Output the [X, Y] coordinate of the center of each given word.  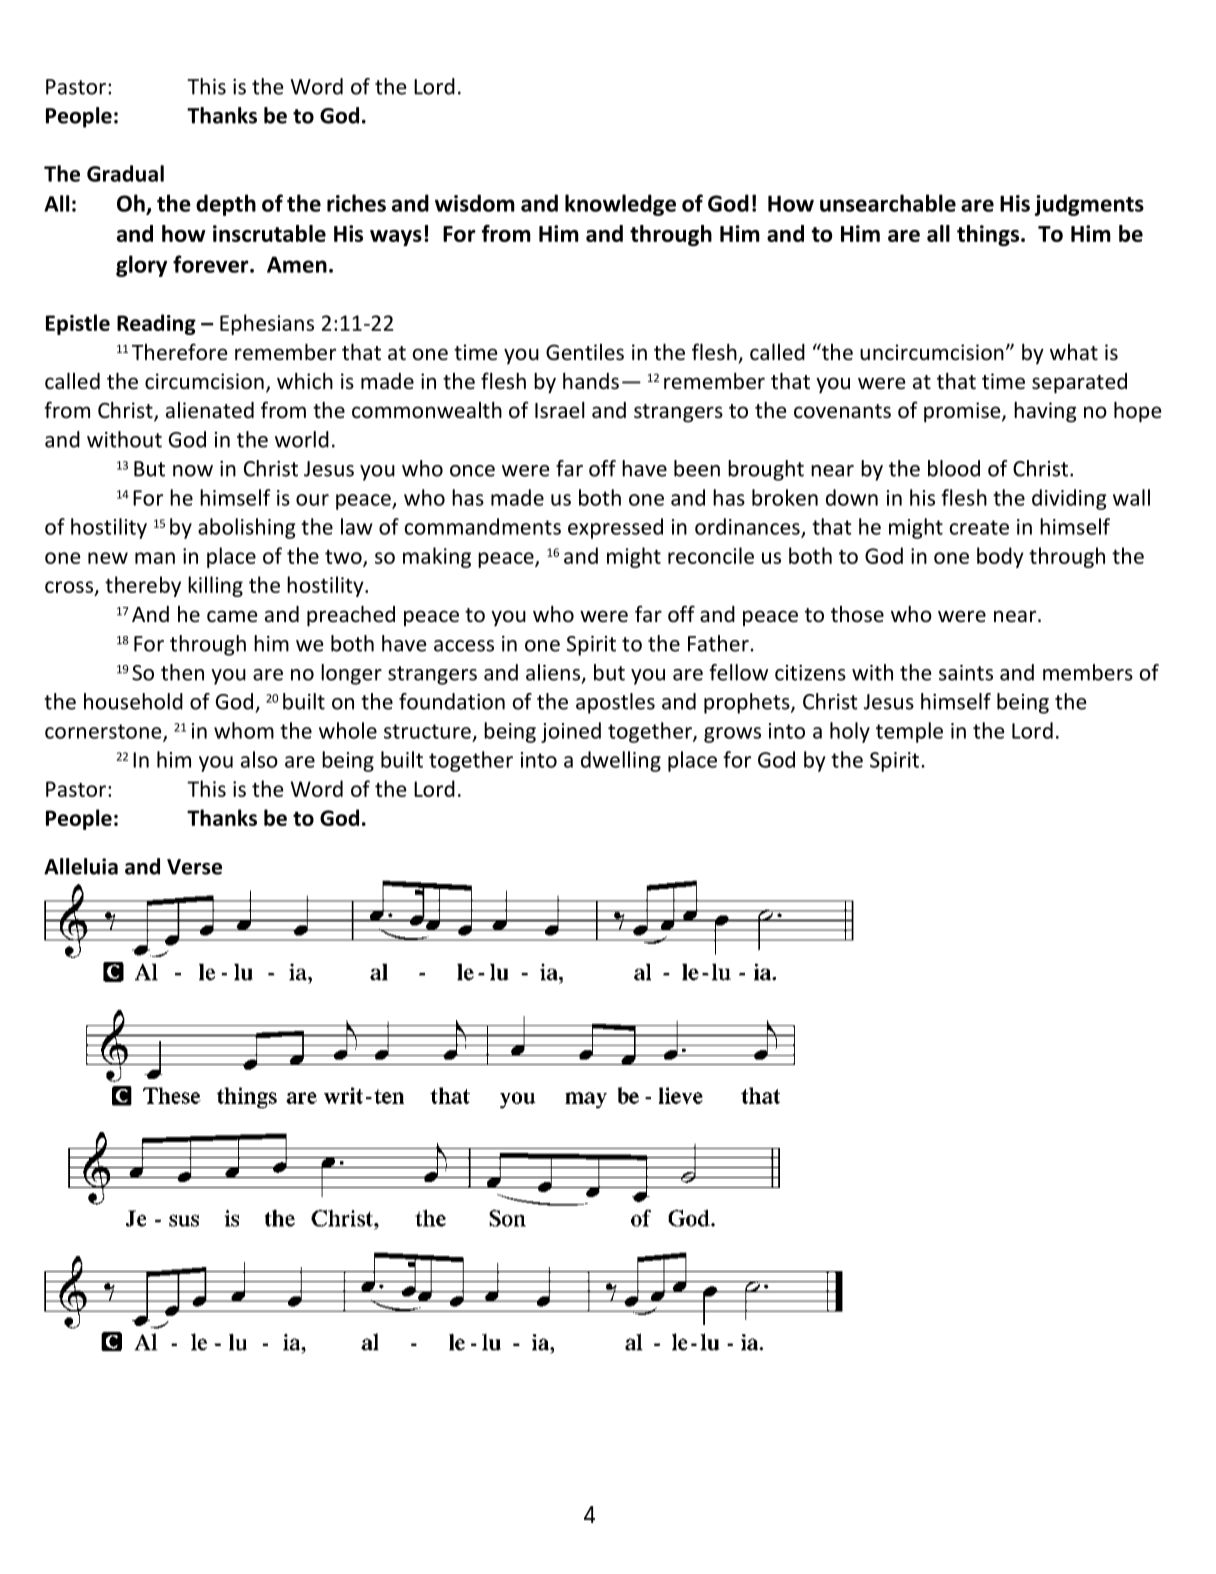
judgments [1089, 205]
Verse [194, 867]
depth [226, 205]
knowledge [620, 205]
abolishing [247, 528]
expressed [615, 528]
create [979, 527]
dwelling [621, 761]
